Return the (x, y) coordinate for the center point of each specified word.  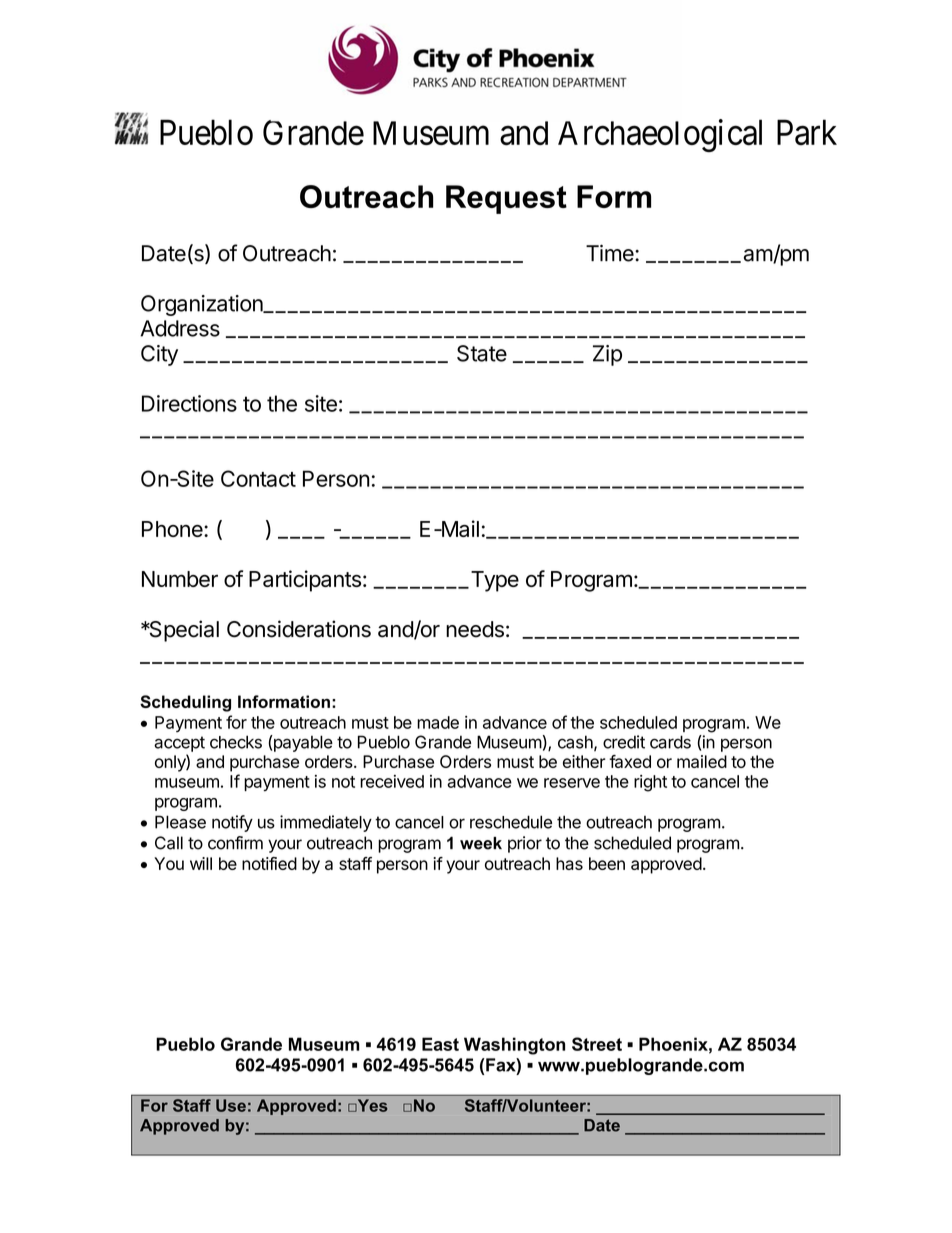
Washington (514, 1046)
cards (670, 742)
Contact (258, 478)
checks (236, 742)
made (438, 722)
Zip (607, 355)
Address (180, 328)
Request (506, 199)
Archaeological (660, 135)
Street (597, 1044)
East (440, 1044)
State (482, 353)
